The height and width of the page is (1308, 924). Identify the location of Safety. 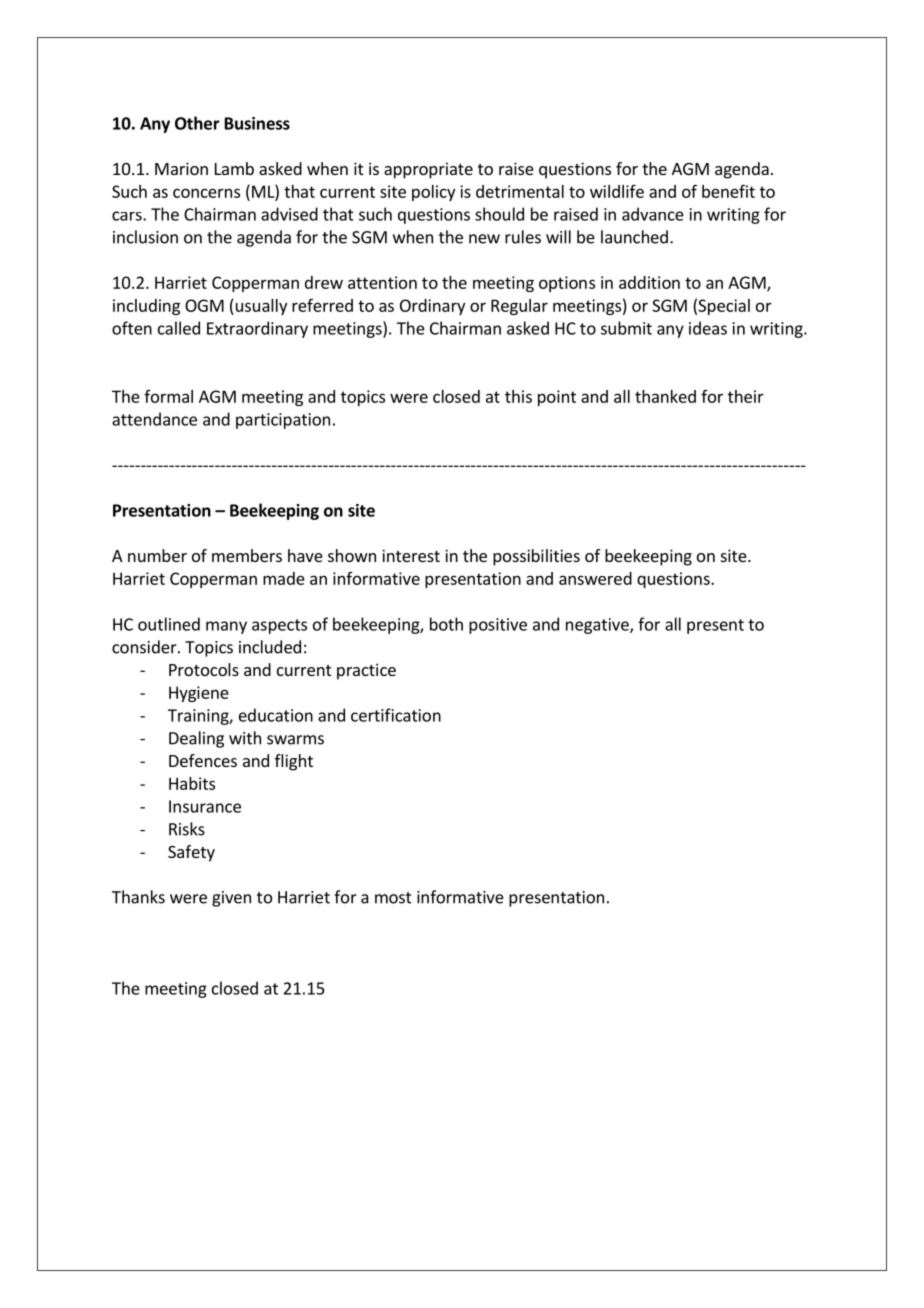
(191, 853).
